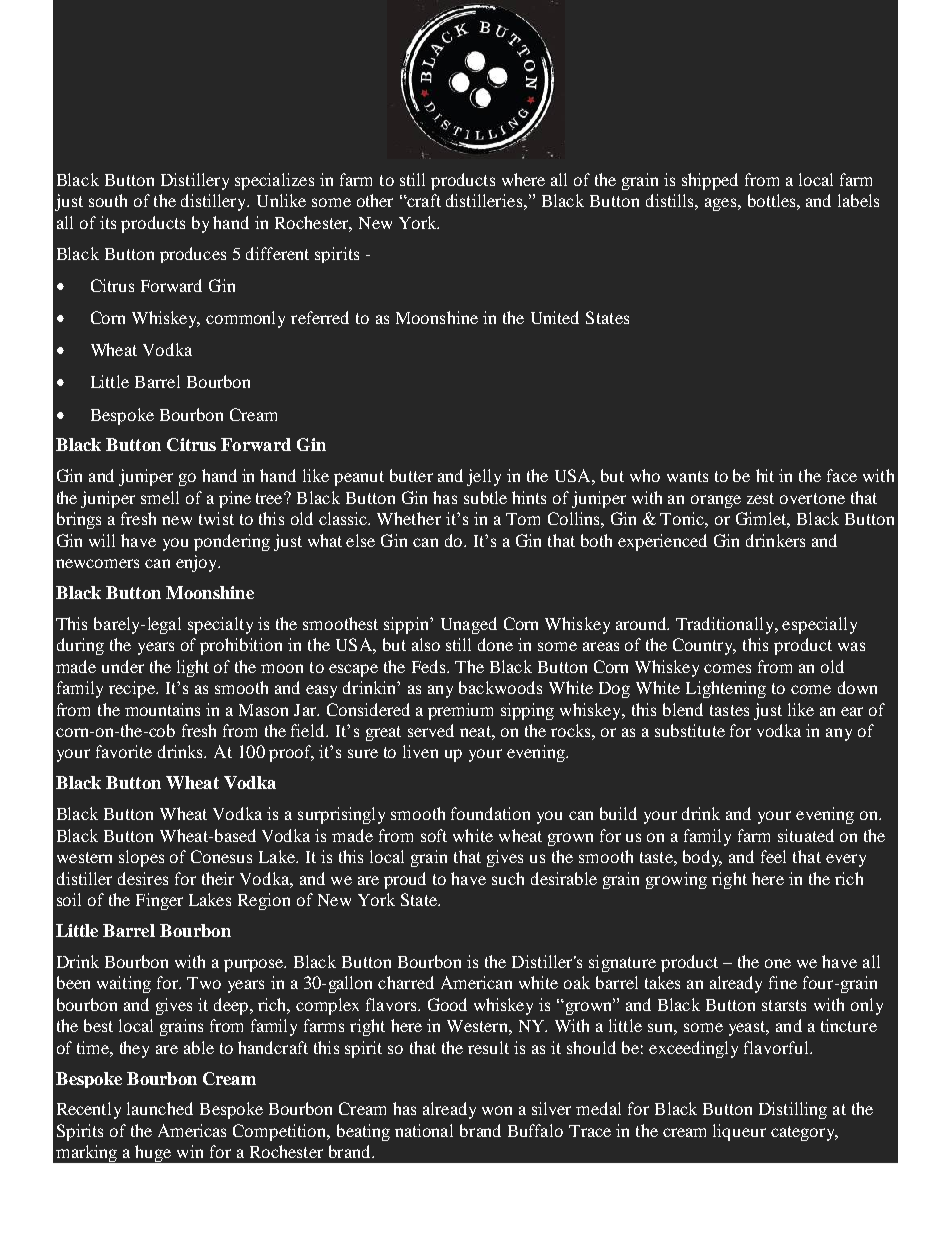 The height and width of the screenshot is (1233, 952). Describe the element at coordinates (108, 200) in the screenshot. I see `south` at that location.
